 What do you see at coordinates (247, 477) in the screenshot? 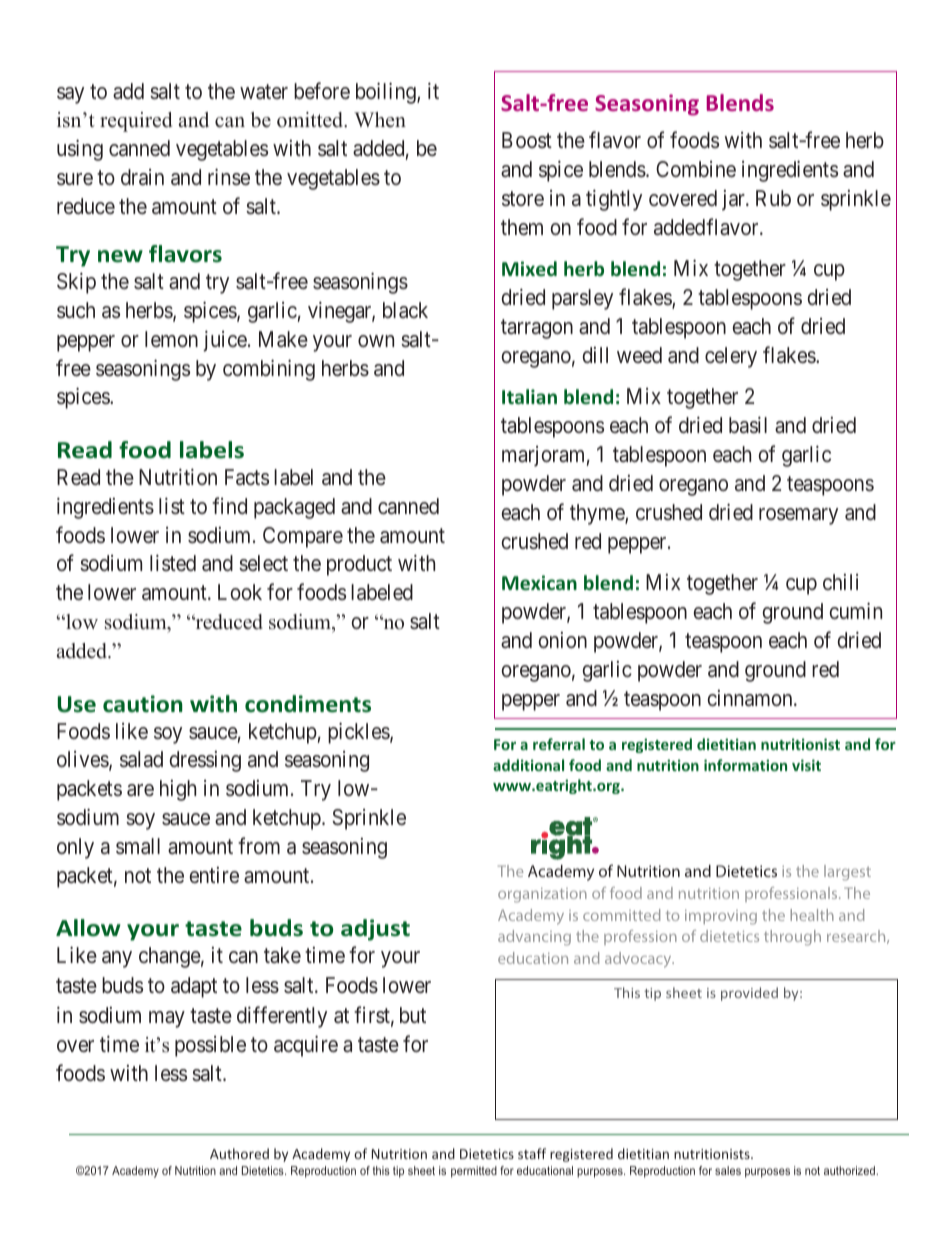
I see `Facts` at bounding box center [247, 477].
